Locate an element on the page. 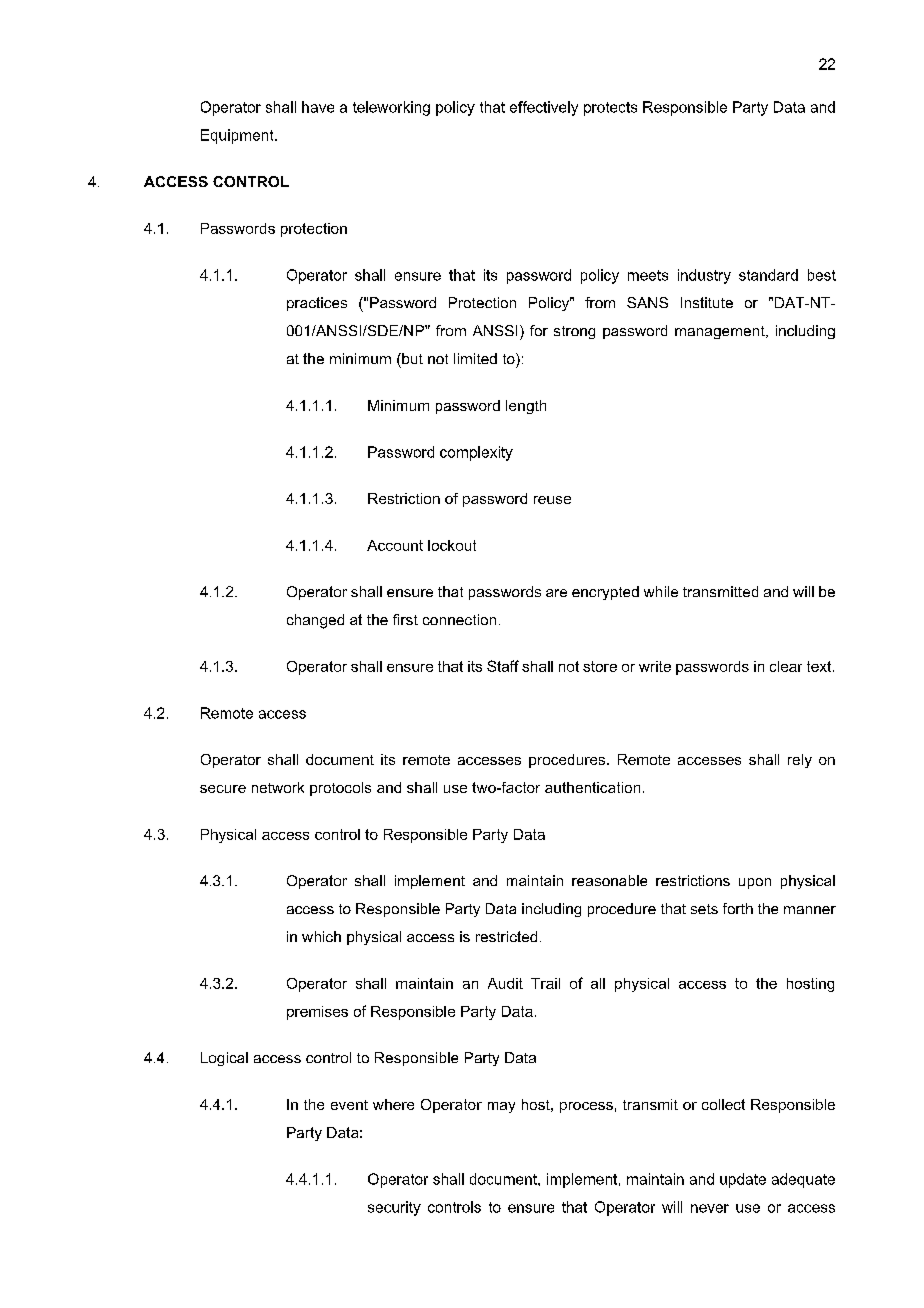  effectively is located at coordinates (544, 108).
